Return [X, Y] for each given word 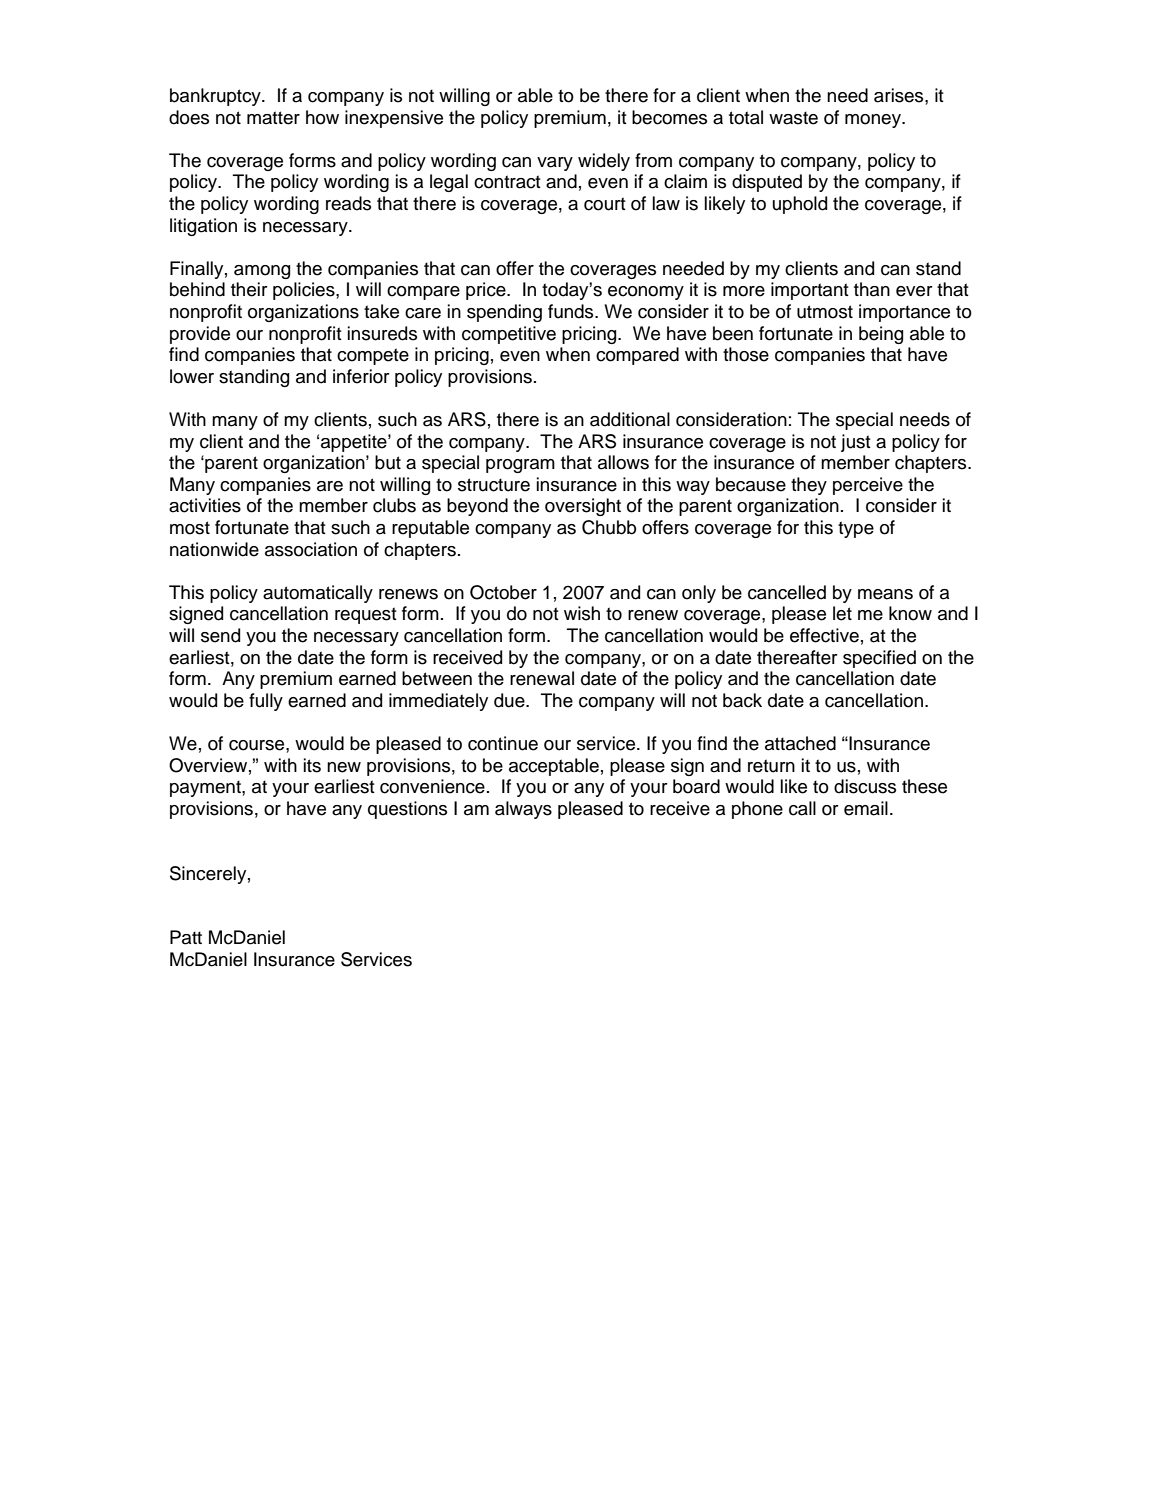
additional [630, 419]
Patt [186, 937]
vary [555, 164]
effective [824, 635]
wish [582, 613]
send [220, 635]
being [881, 335]
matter [273, 118]
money [874, 121]
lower [192, 376]
